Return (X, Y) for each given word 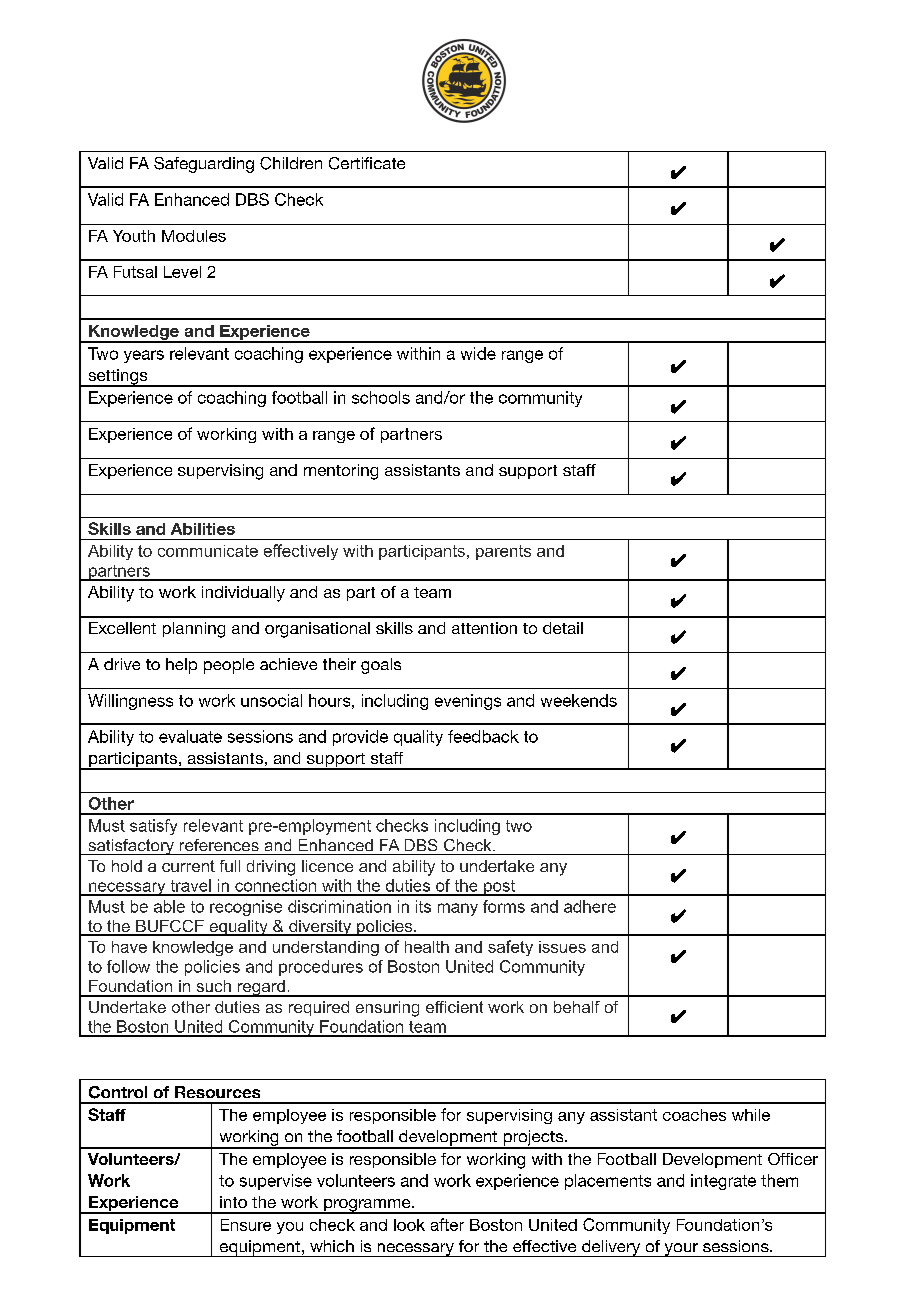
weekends (579, 700)
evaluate (190, 736)
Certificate (367, 163)
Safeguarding (204, 165)
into (233, 1202)
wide (478, 353)
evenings (468, 702)
